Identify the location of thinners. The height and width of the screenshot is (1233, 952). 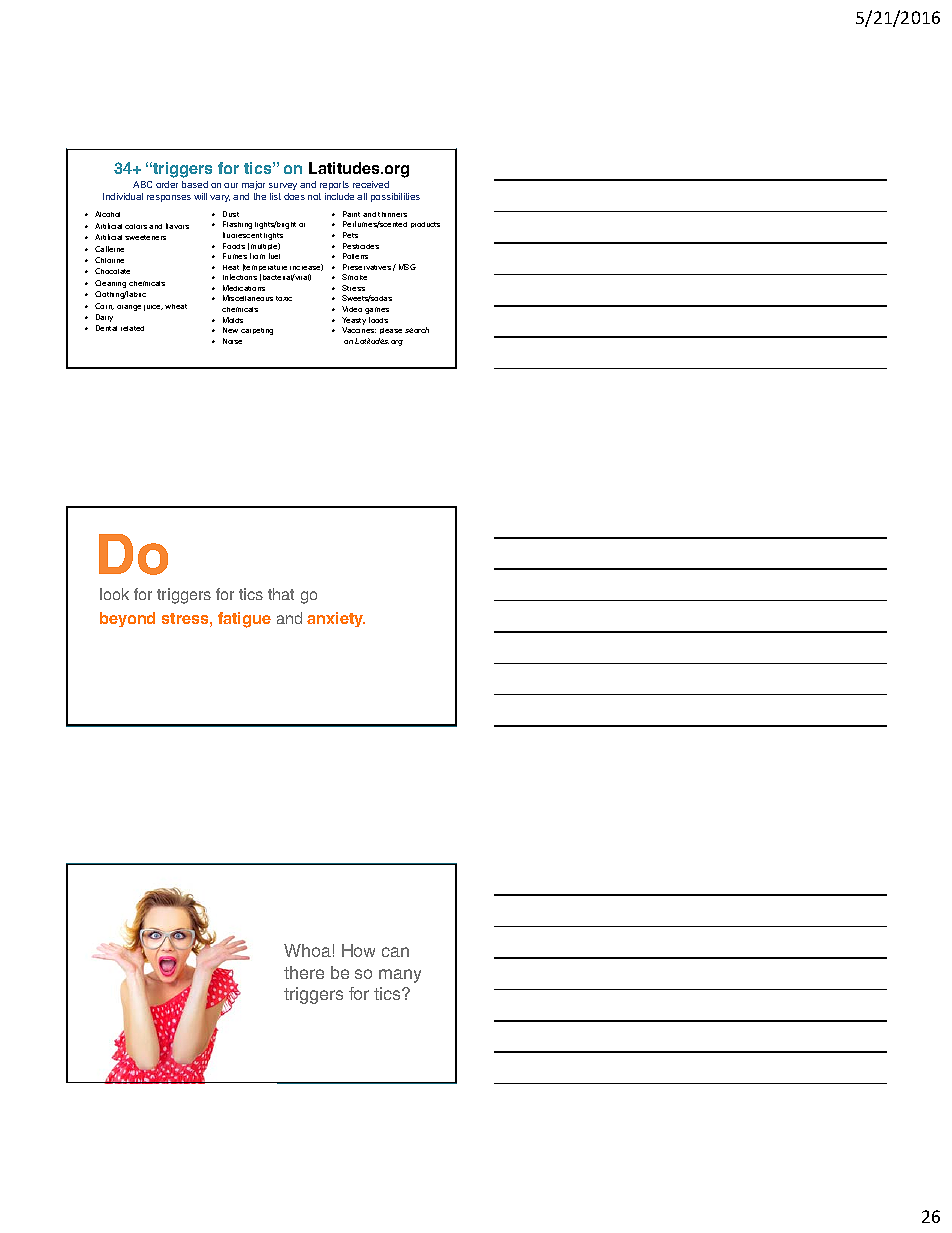
(392, 214).
